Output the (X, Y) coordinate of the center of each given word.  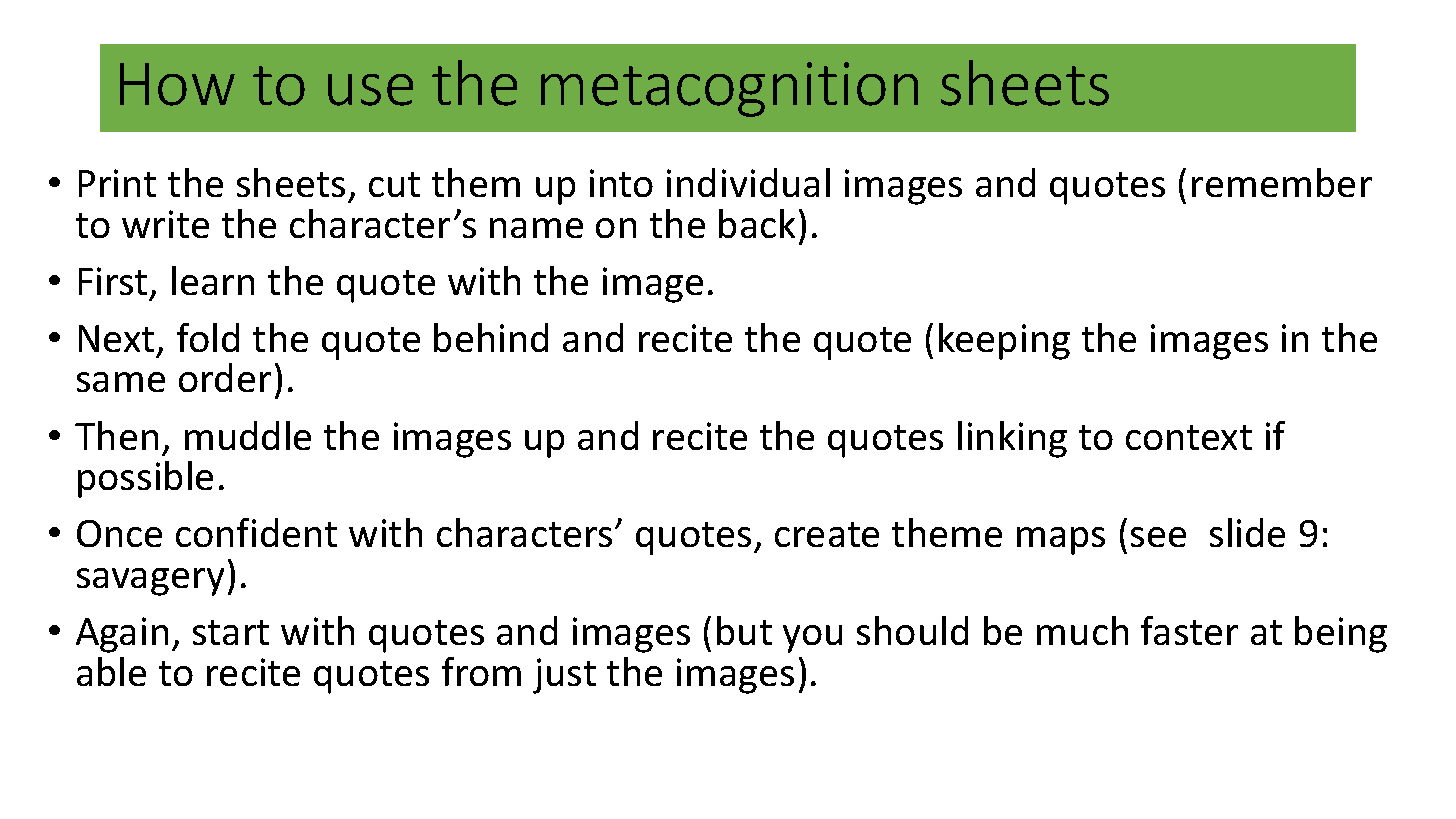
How (177, 84)
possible (145, 479)
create (827, 534)
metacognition (729, 89)
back (757, 223)
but (744, 630)
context (1189, 437)
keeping (1004, 341)
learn (213, 280)
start (231, 632)
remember (1282, 182)
